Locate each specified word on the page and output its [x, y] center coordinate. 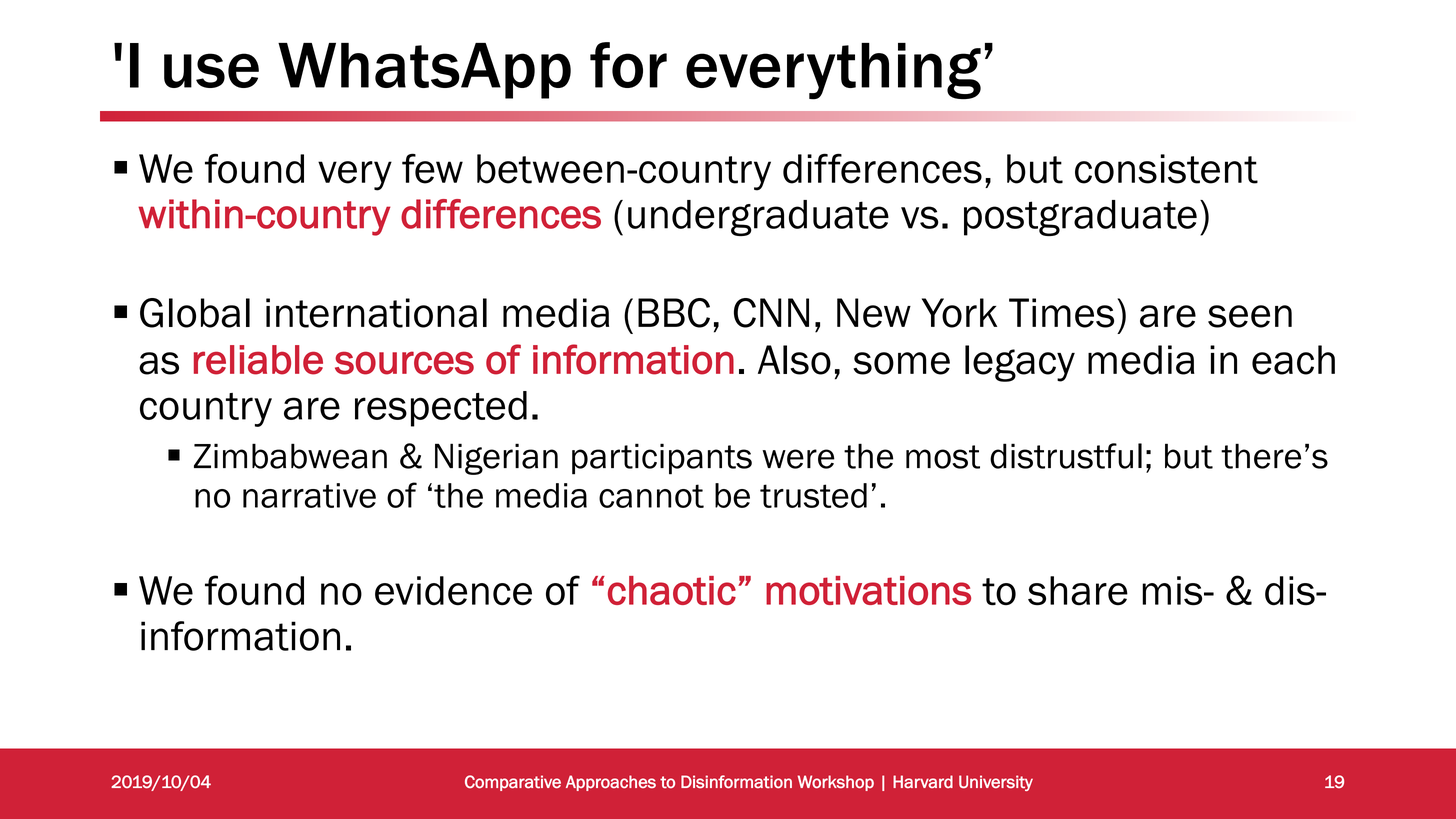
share [1078, 591]
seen [1250, 316]
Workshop [836, 783]
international [376, 313]
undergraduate [758, 218]
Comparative [513, 783]
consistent [1166, 169]
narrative [309, 495]
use [211, 70]
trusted [813, 495]
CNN [771, 313]
